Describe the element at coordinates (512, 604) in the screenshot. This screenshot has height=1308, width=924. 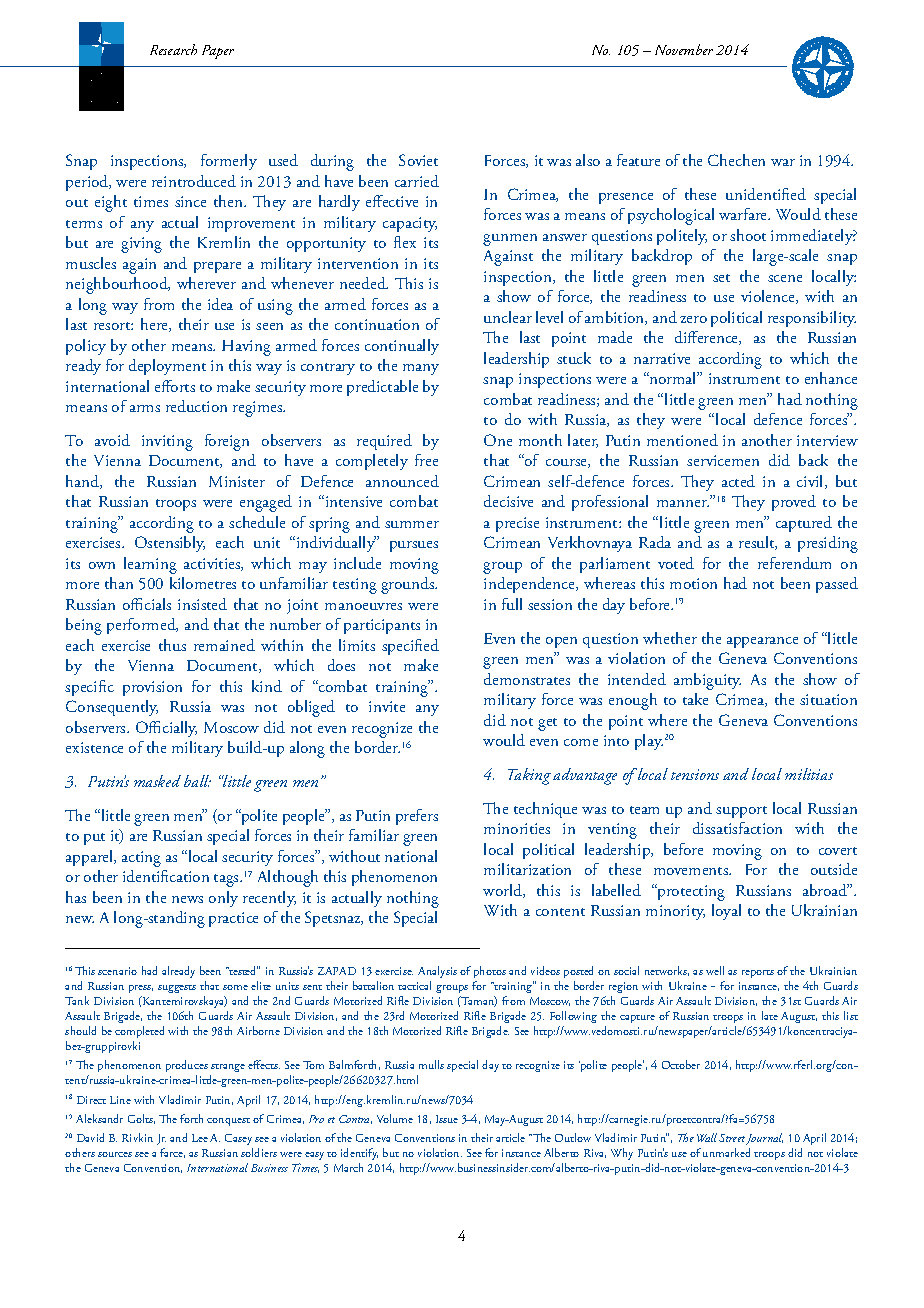
I see `full` at that location.
